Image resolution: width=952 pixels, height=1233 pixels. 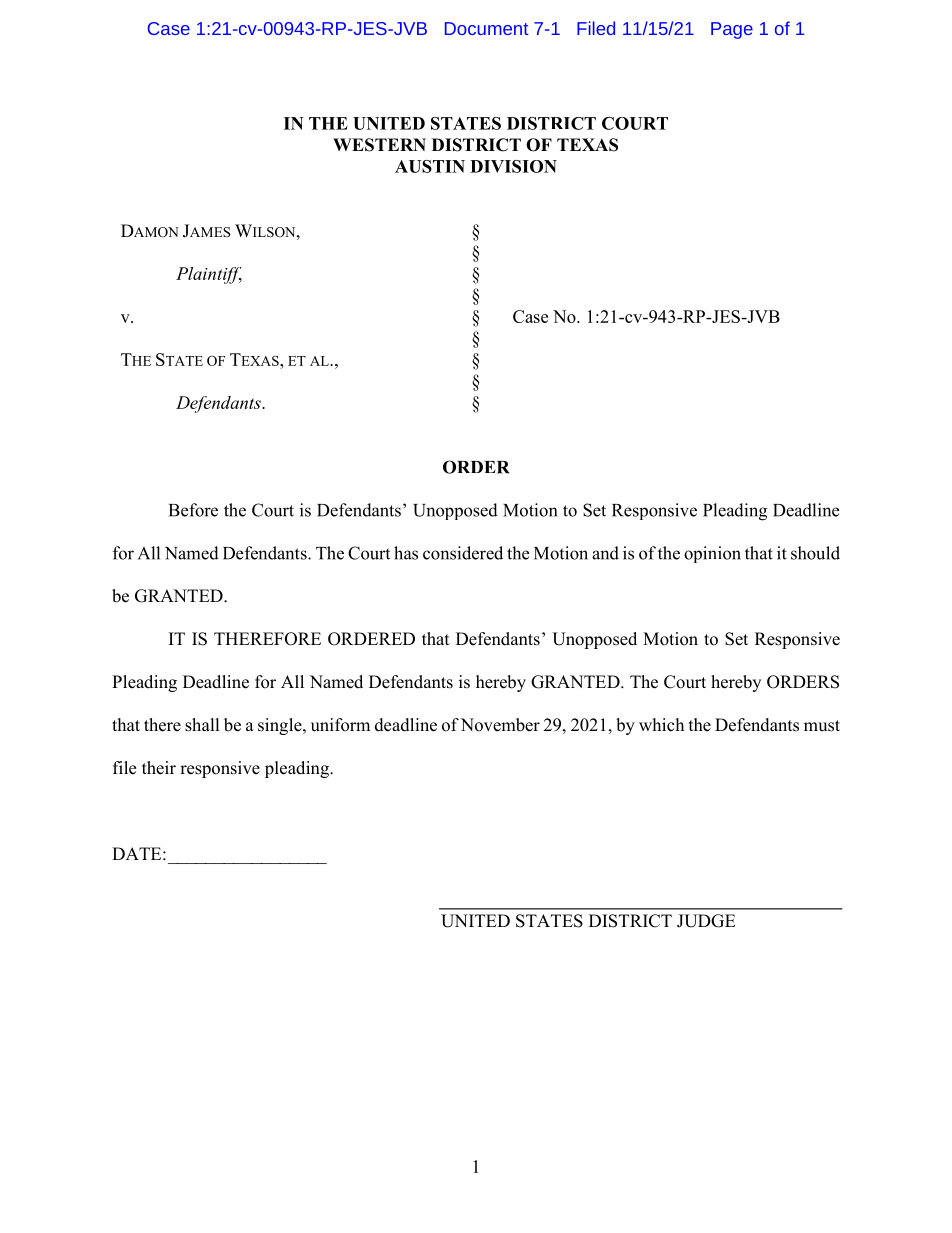 What do you see at coordinates (159, 768) in the screenshot?
I see `their` at bounding box center [159, 768].
